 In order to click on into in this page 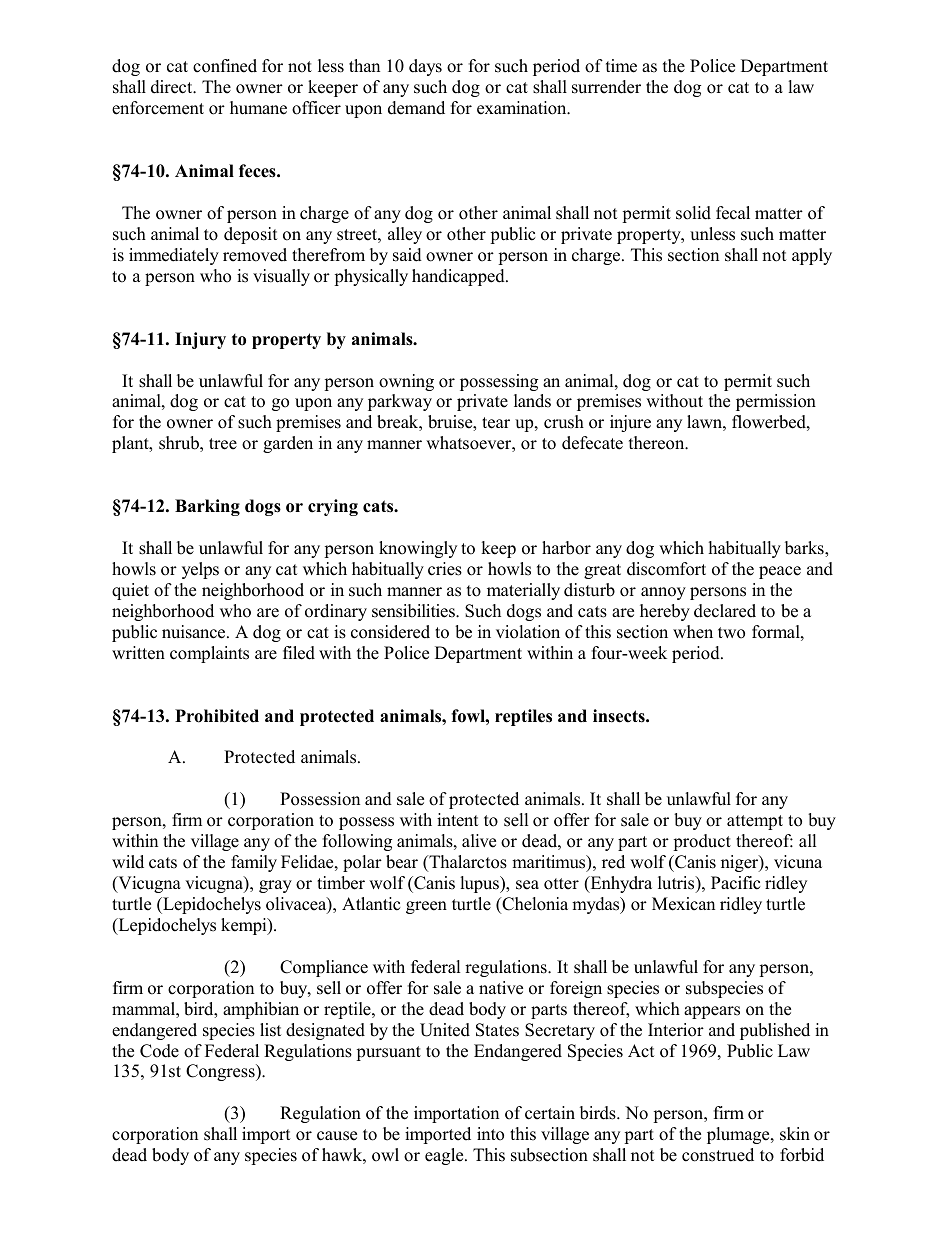, I will do `click(490, 1134)`.
